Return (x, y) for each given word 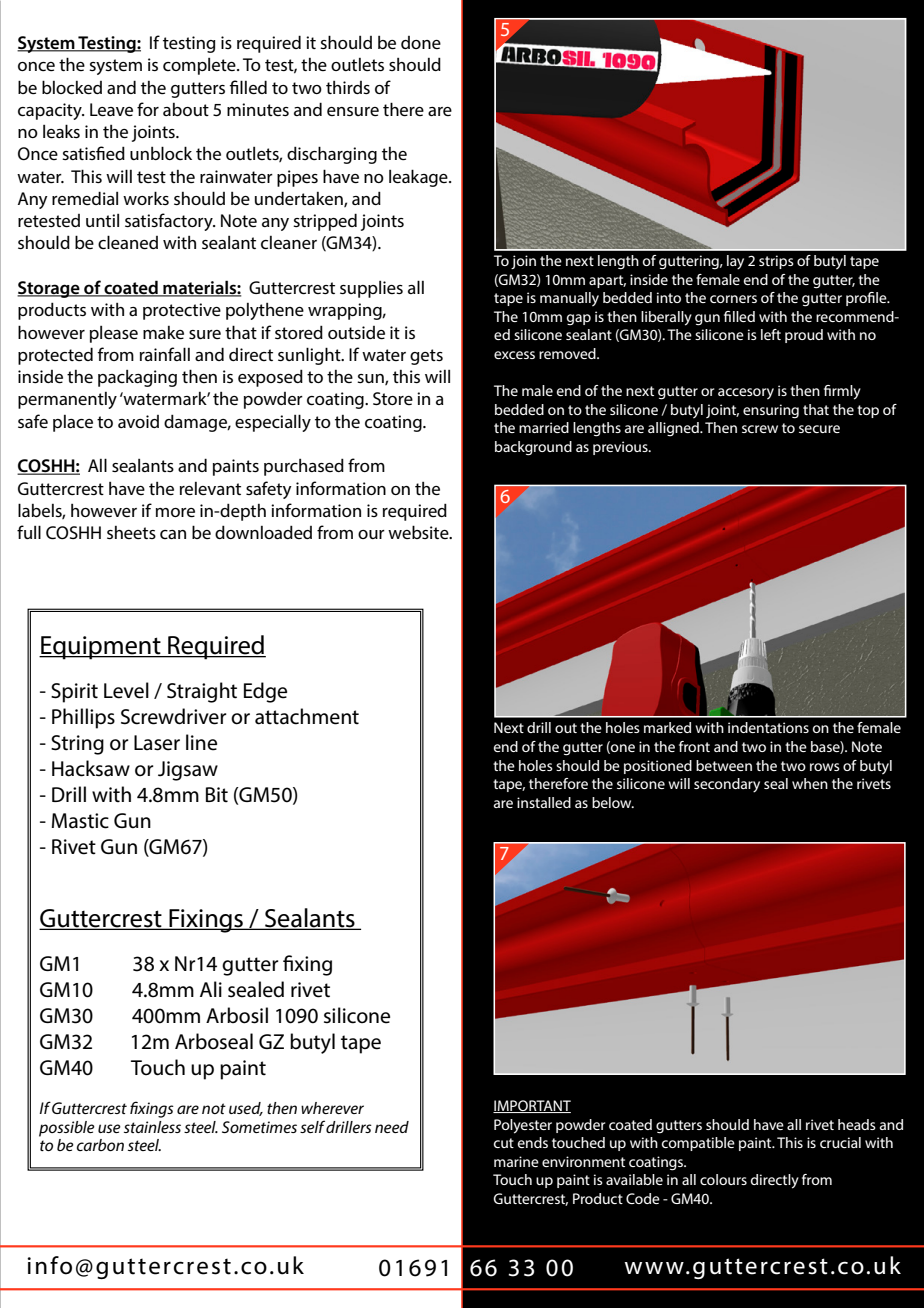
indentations (768, 727)
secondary (727, 785)
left (771, 334)
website (419, 532)
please (114, 334)
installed (544, 802)
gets (426, 357)
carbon (100, 1145)
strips (776, 262)
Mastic (80, 821)
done (421, 42)
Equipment (101, 648)
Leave (111, 109)
